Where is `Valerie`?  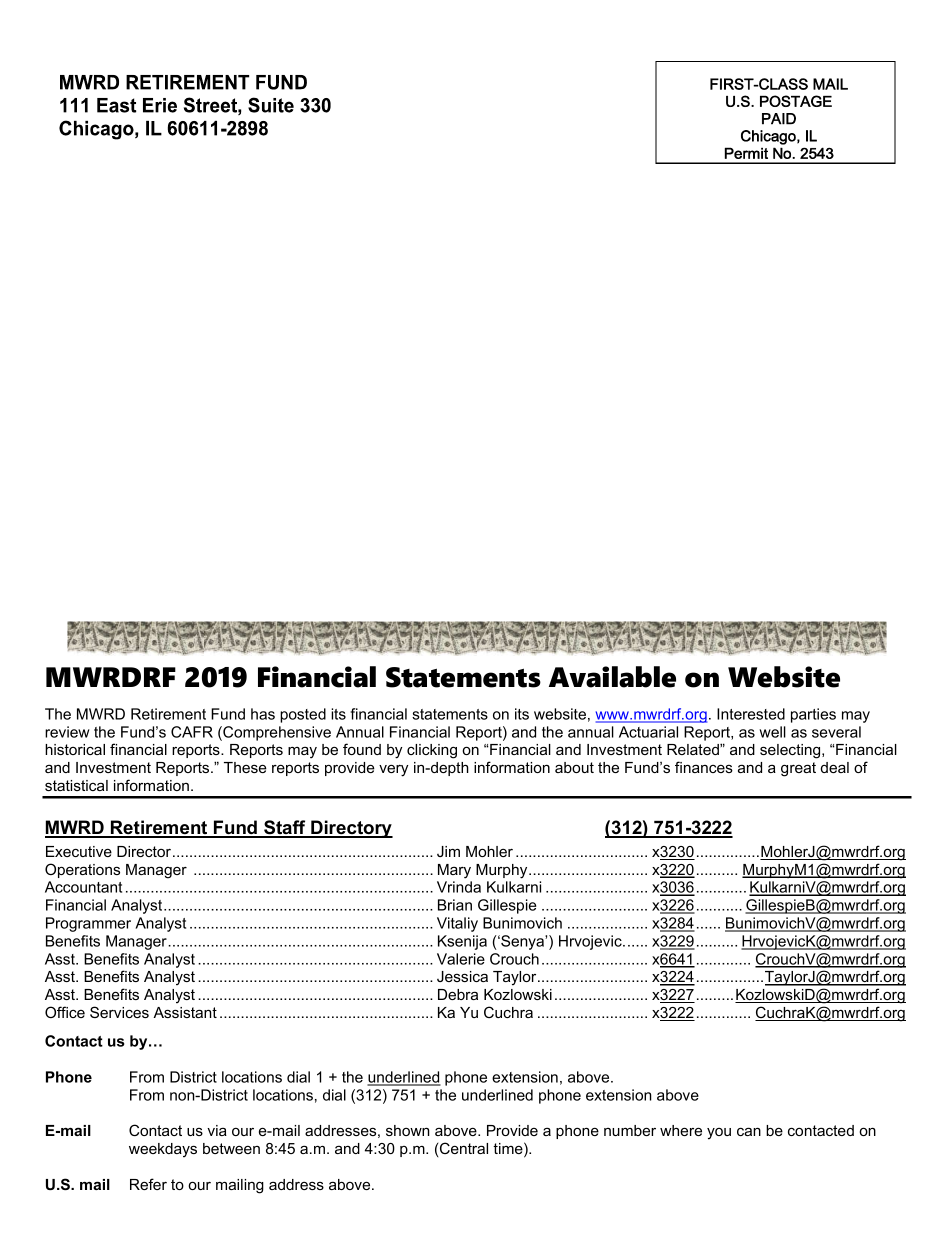 Valerie is located at coordinates (461, 959).
